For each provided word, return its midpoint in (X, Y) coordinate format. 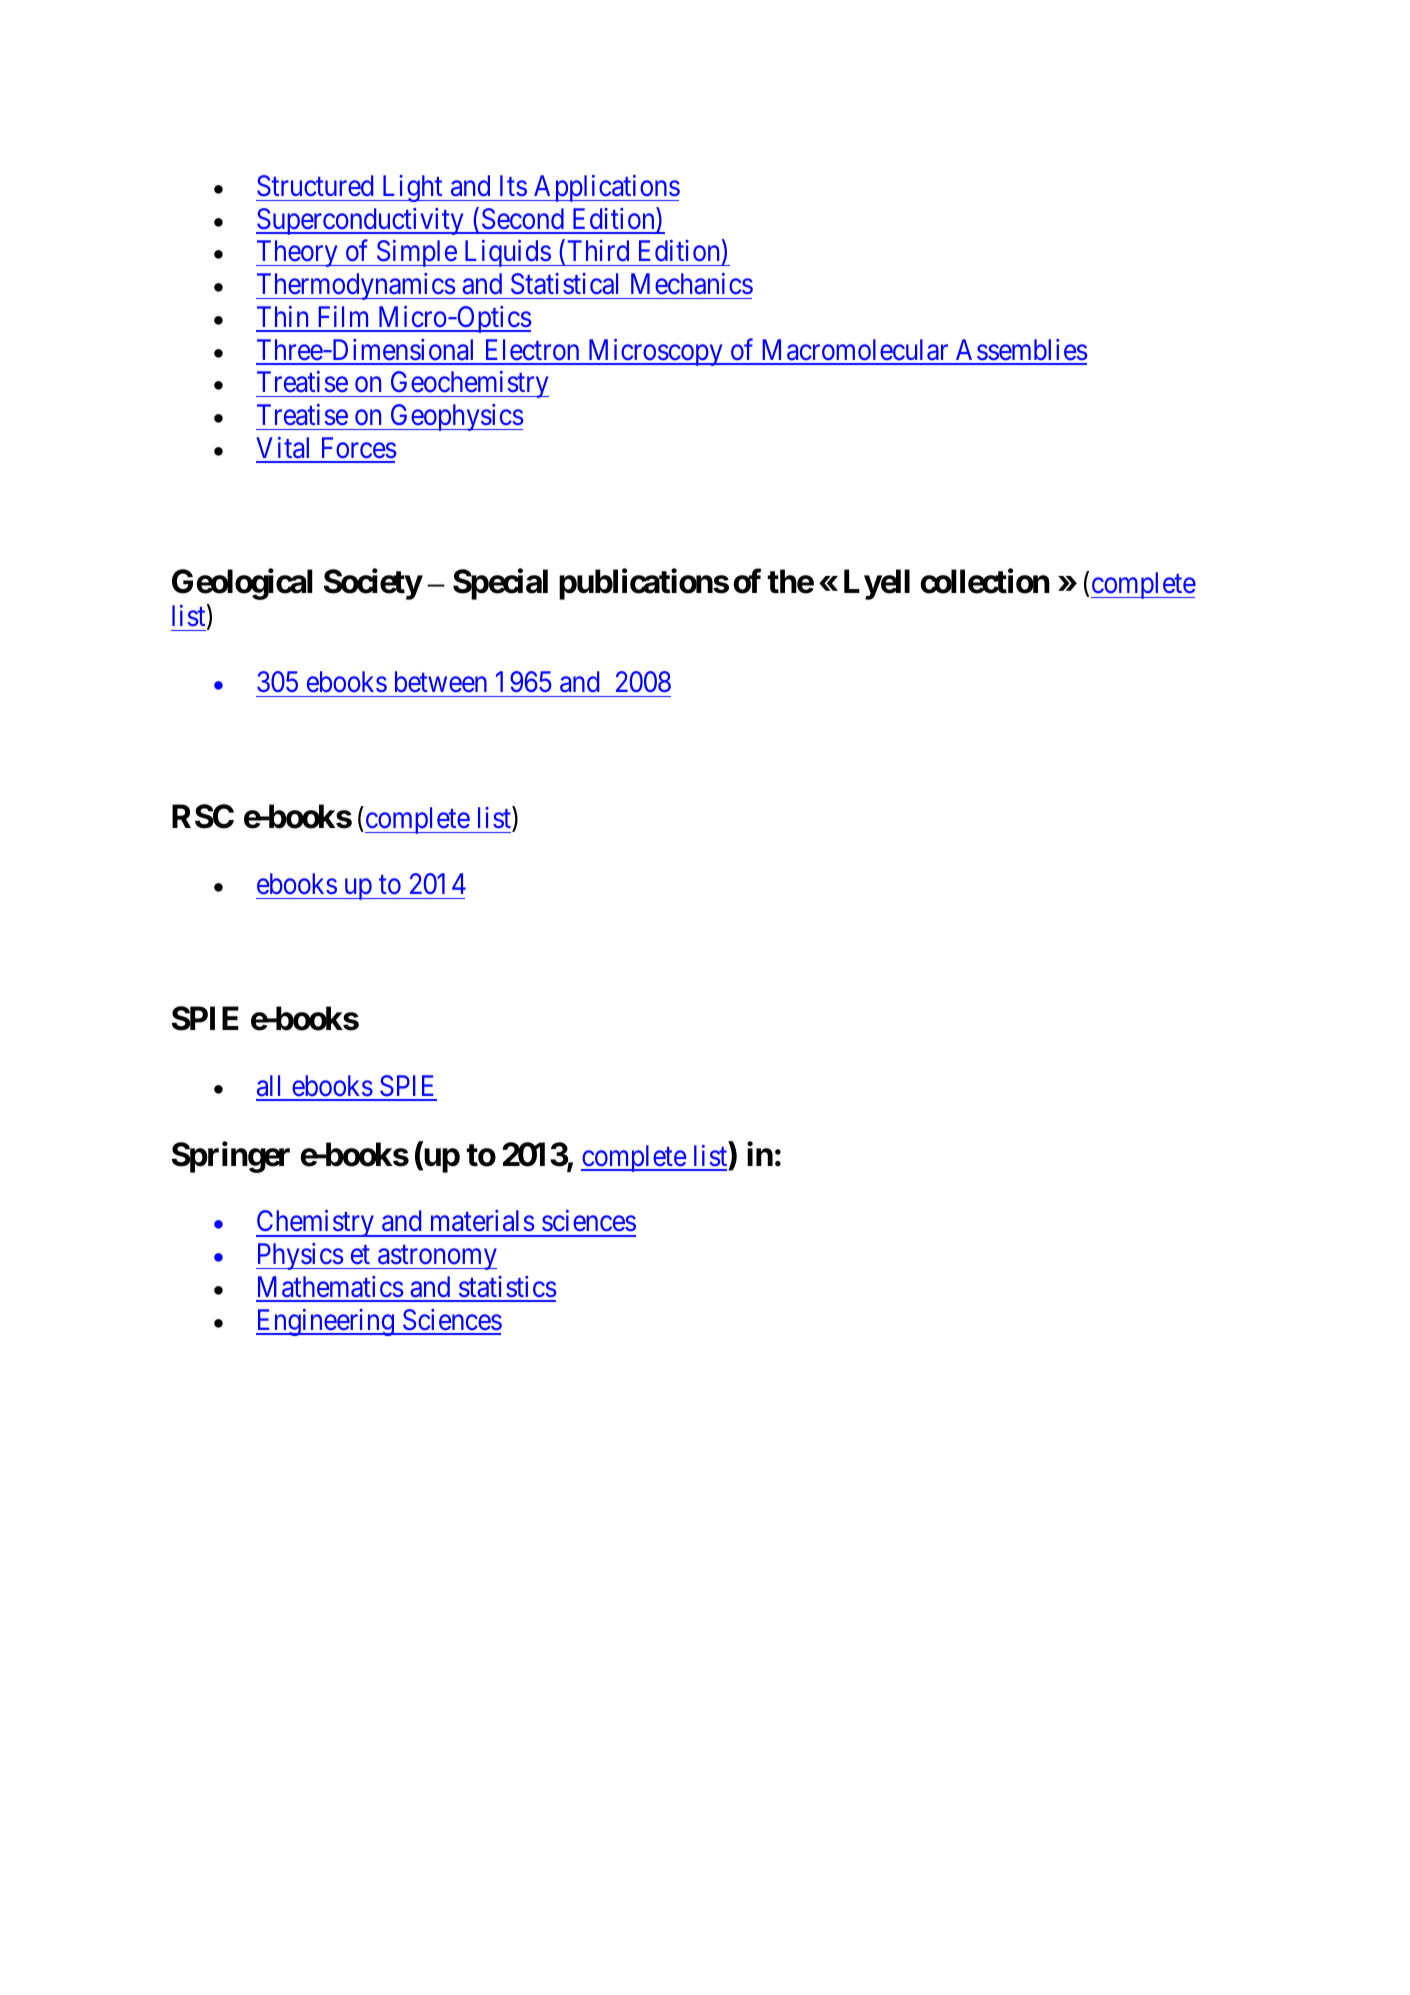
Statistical (564, 284)
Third (598, 251)
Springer (231, 1157)
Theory (298, 253)
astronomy (436, 1258)
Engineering (326, 1322)
